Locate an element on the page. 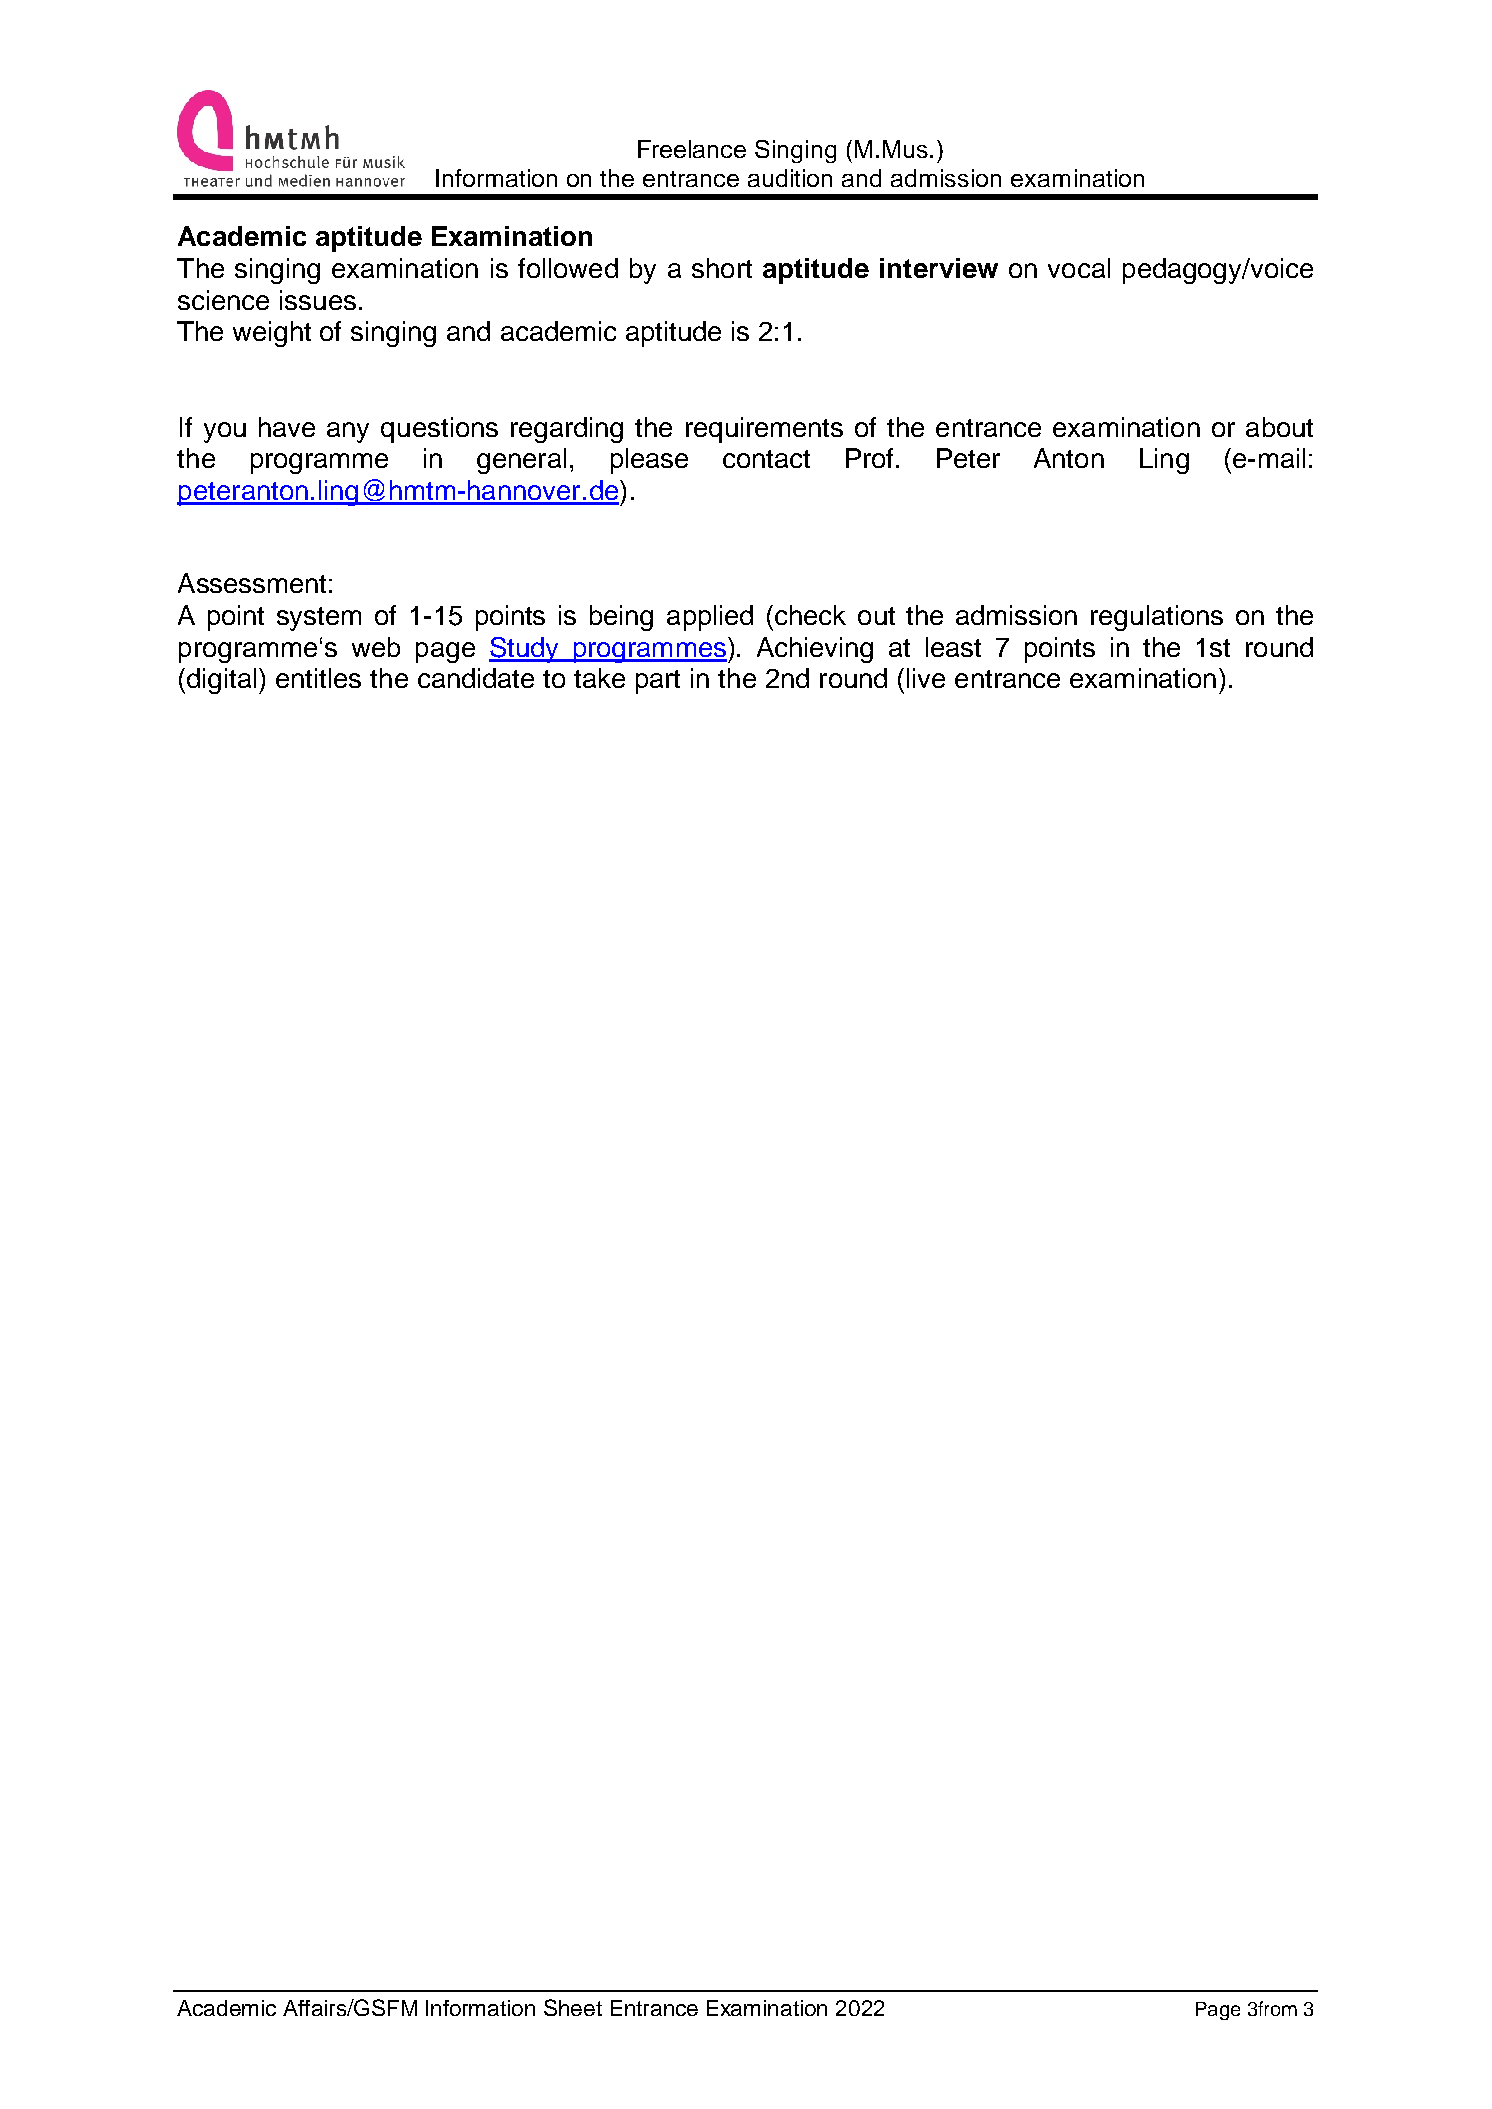 This document has width=1492, height=2109. system is located at coordinates (319, 619).
